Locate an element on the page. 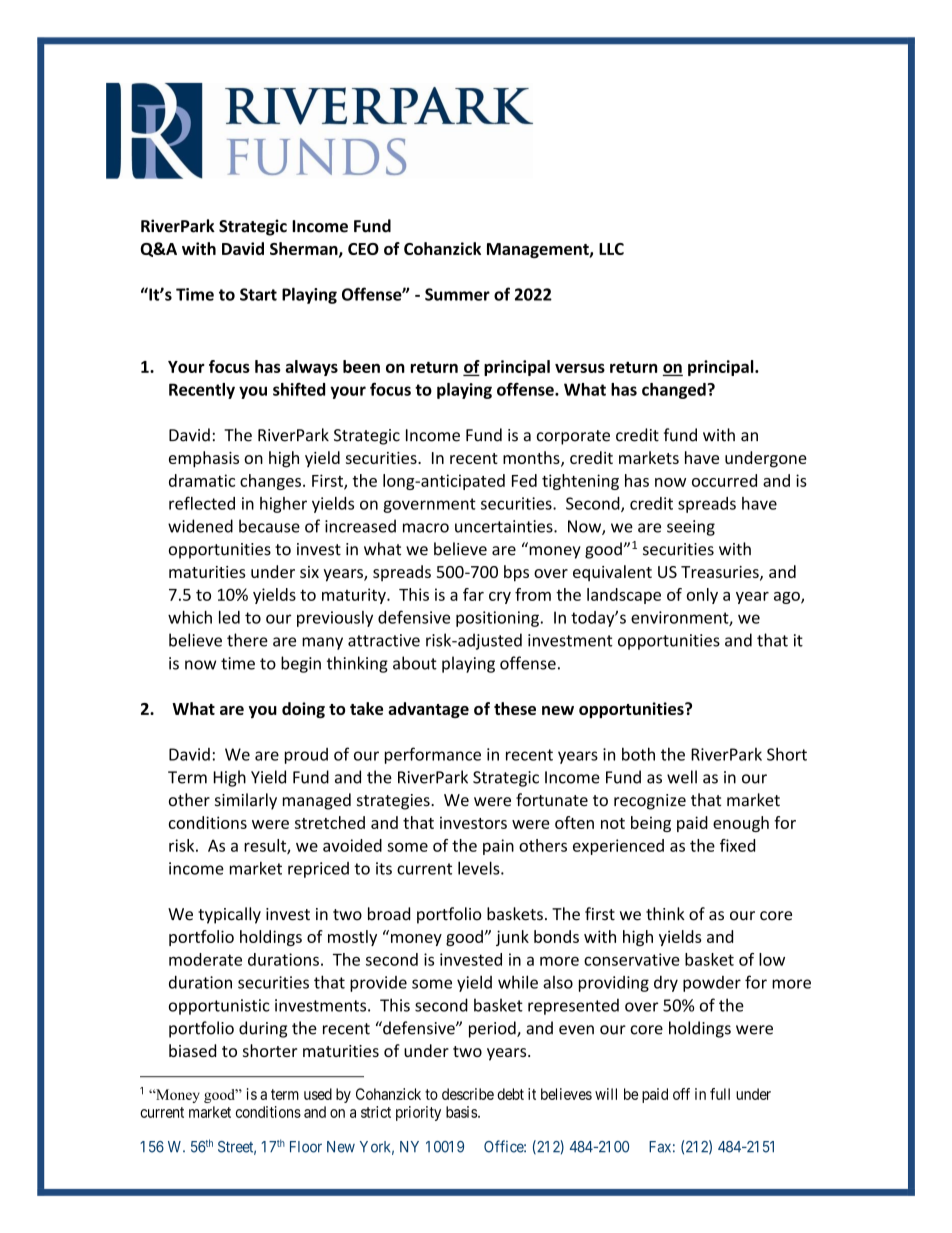 The width and height of the image is (952, 1233). fixed is located at coordinates (737, 845).
